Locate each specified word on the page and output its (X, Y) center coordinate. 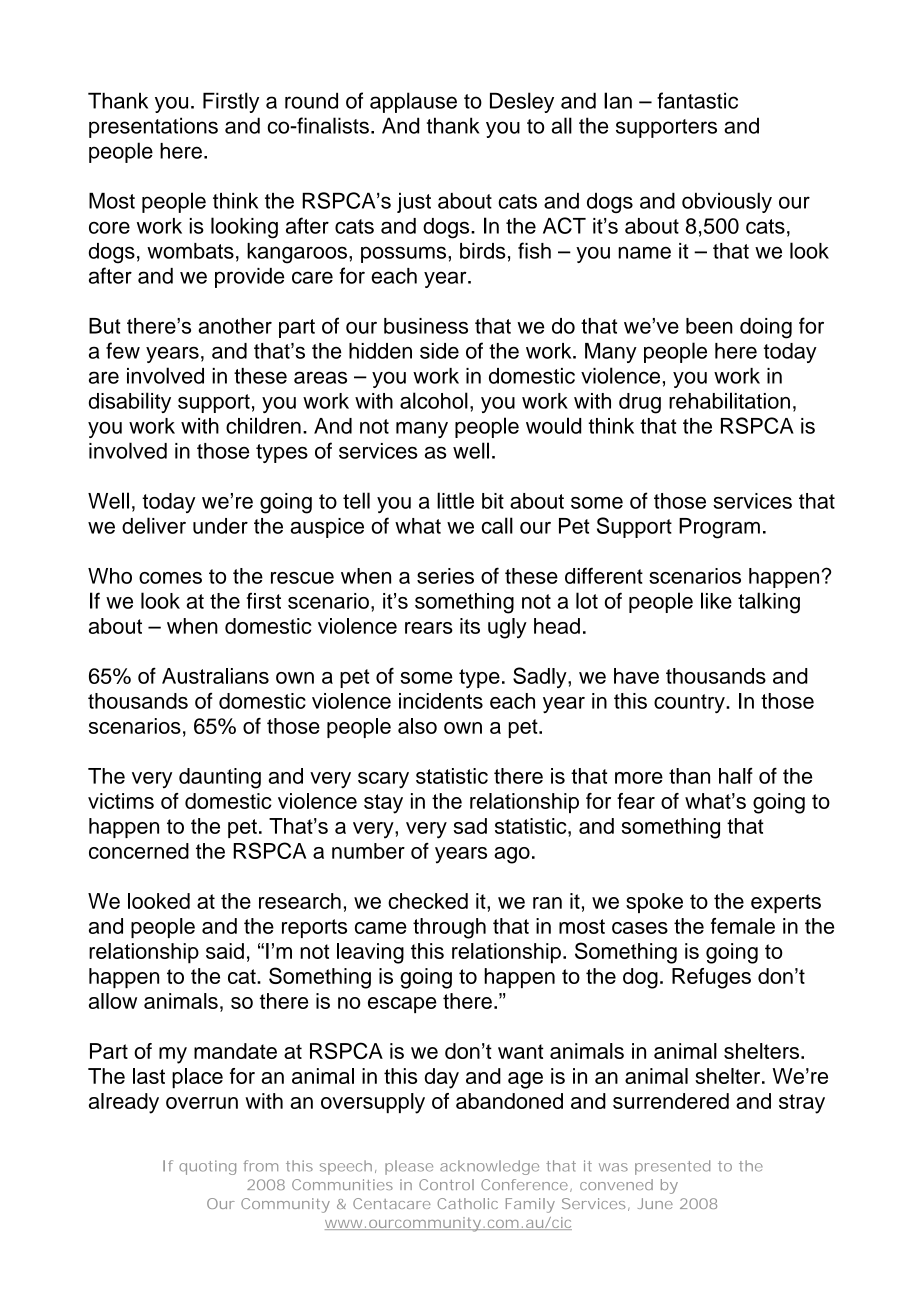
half (736, 775)
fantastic (697, 100)
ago (512, 855)
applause (413, 102)
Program (719, 528)
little (455, 500)
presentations (153, 127)
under (220, 526)
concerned (139, 851)
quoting (207, 1167)
